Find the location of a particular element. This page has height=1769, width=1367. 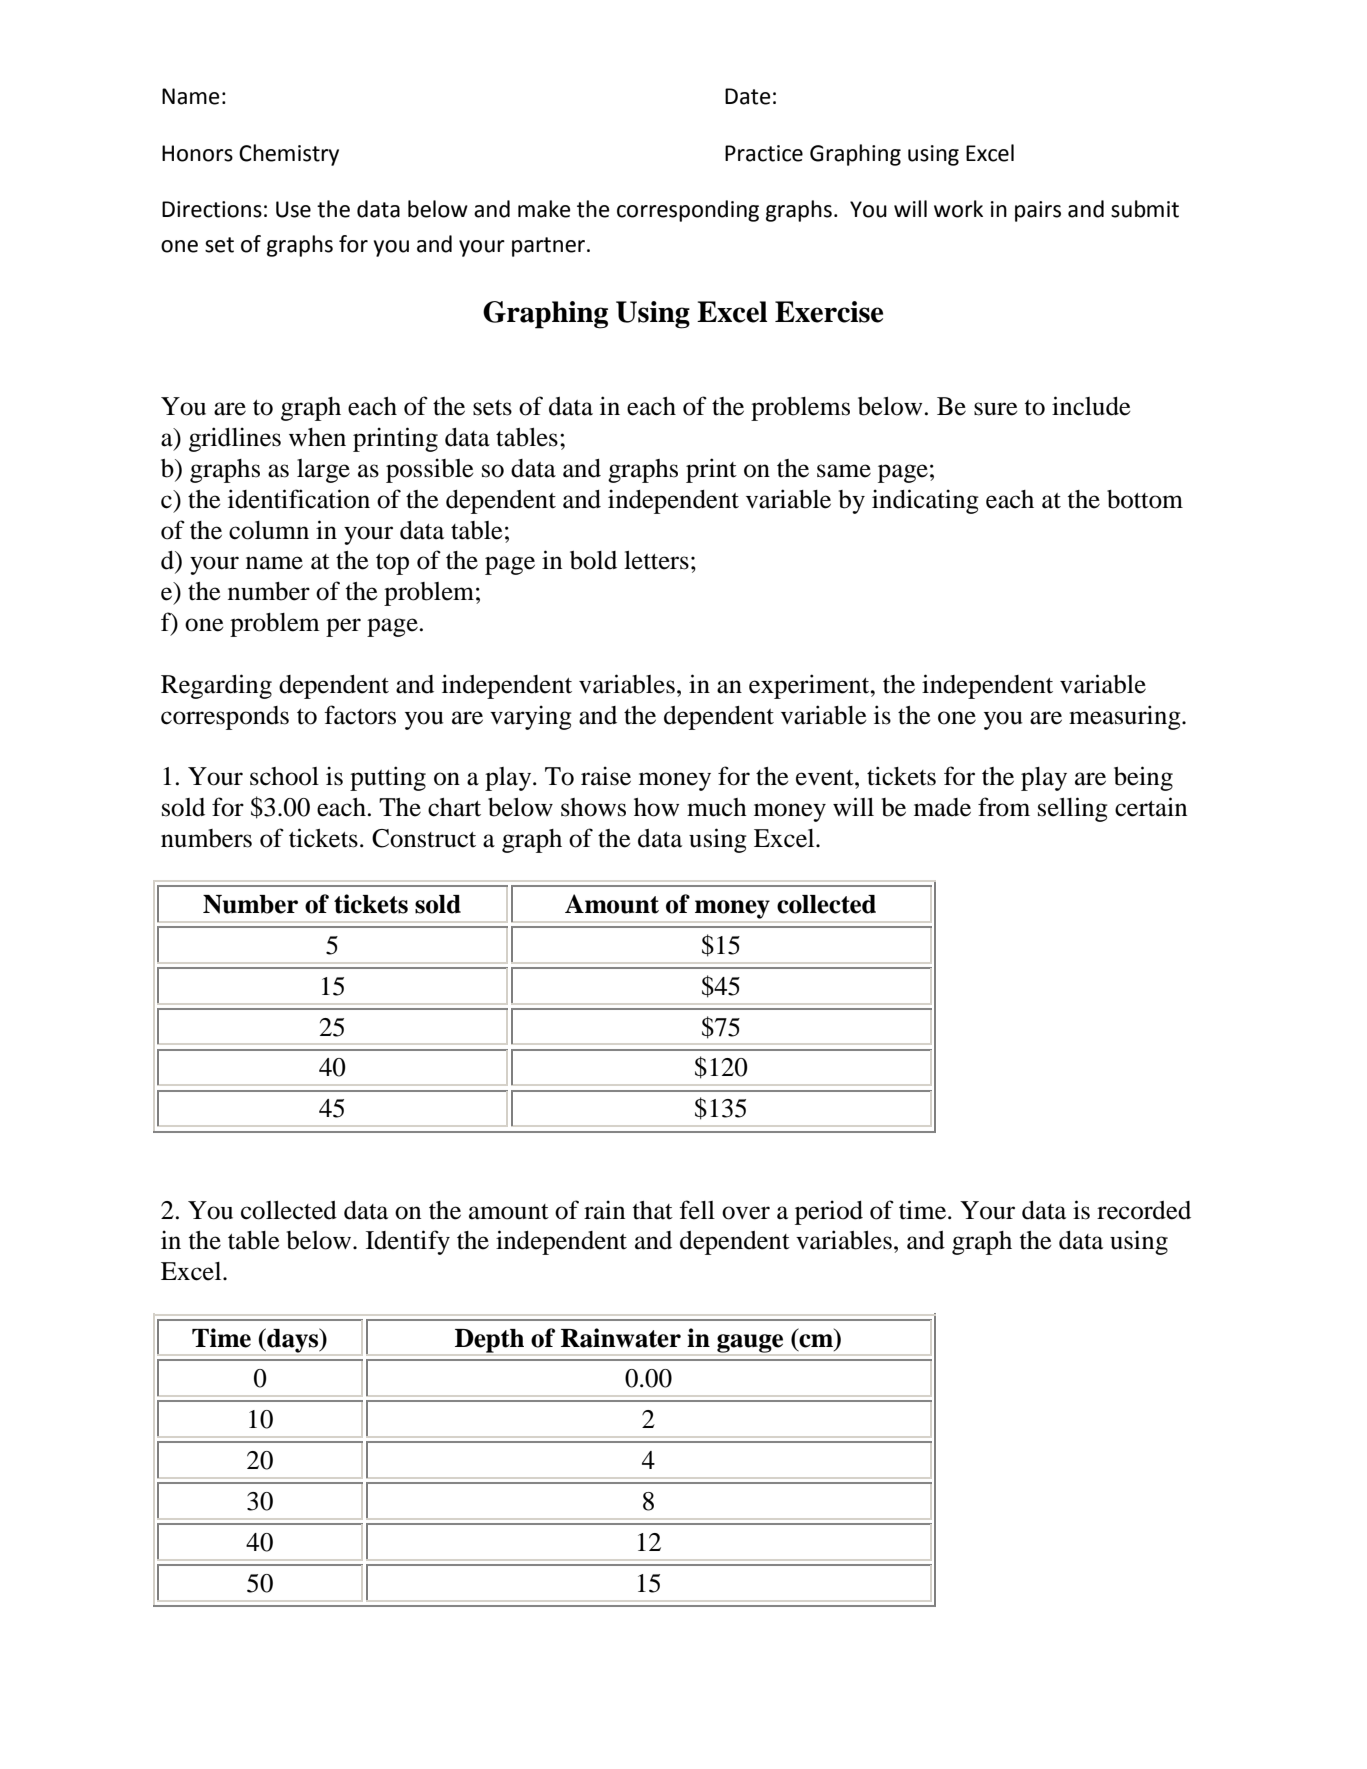

recorded is located at coordinates (1144, 1210).
